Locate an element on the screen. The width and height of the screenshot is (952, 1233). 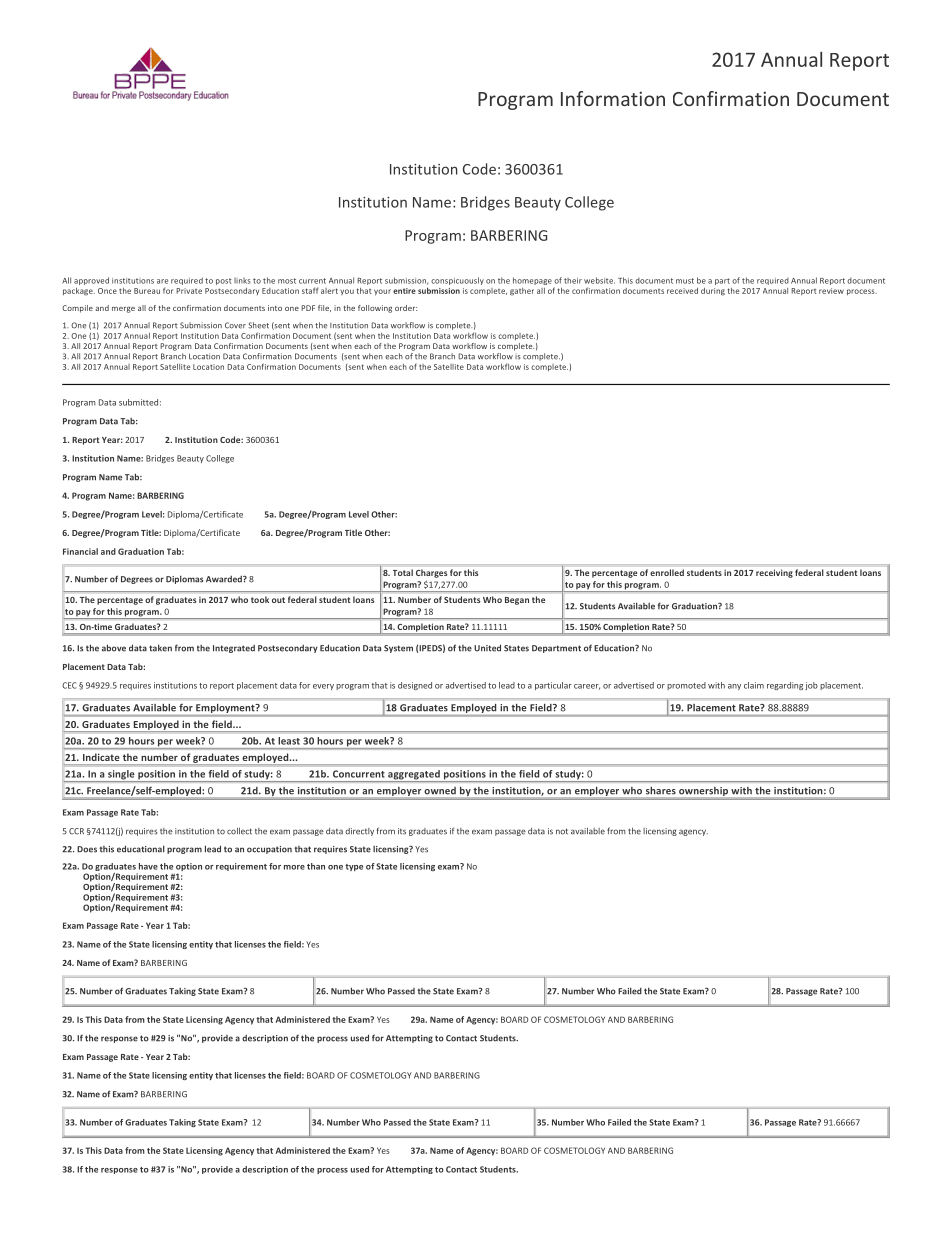
have is located at coordinates (148, 866).
